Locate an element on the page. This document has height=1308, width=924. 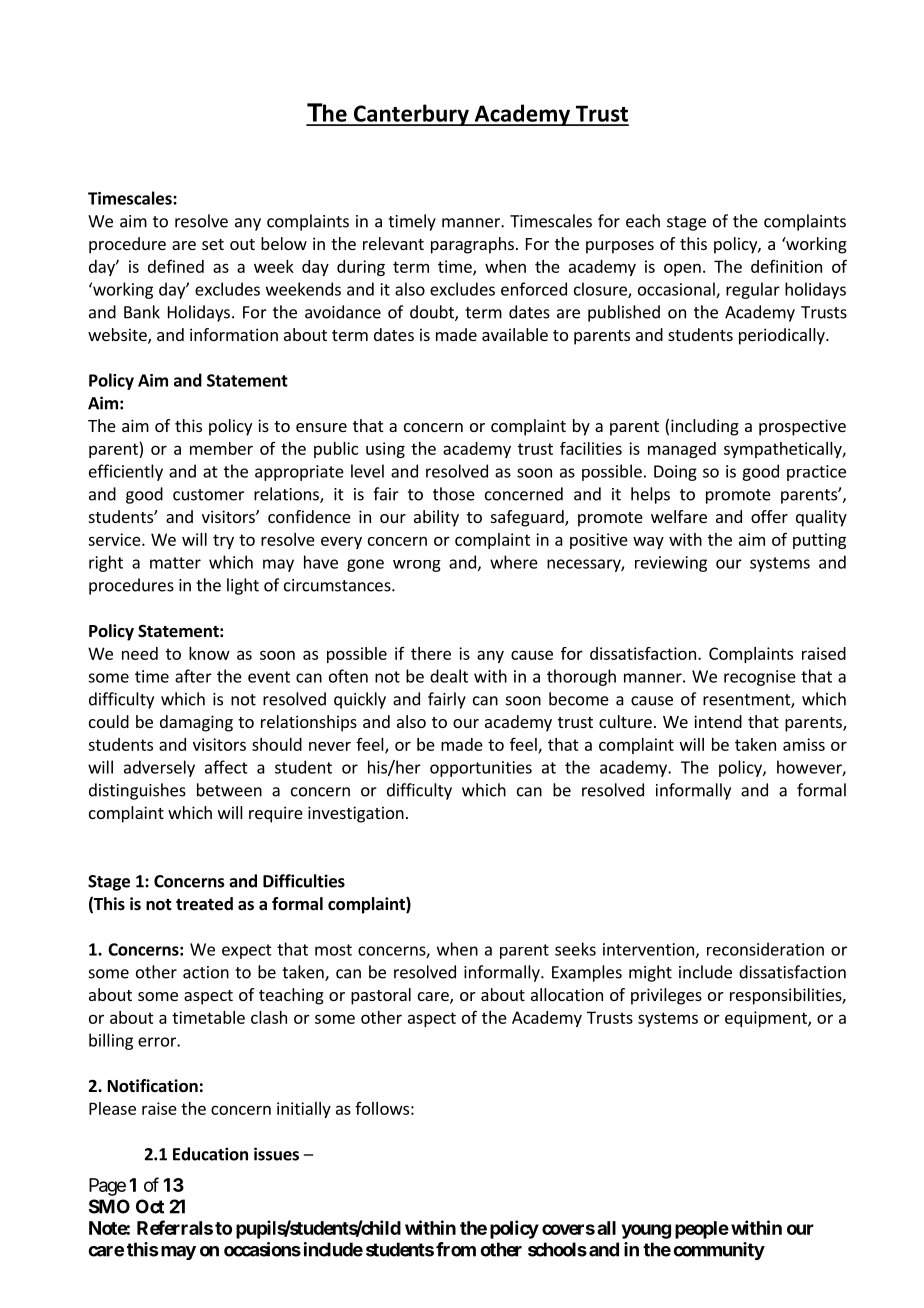
definition is located at coordinates (786, 266).
